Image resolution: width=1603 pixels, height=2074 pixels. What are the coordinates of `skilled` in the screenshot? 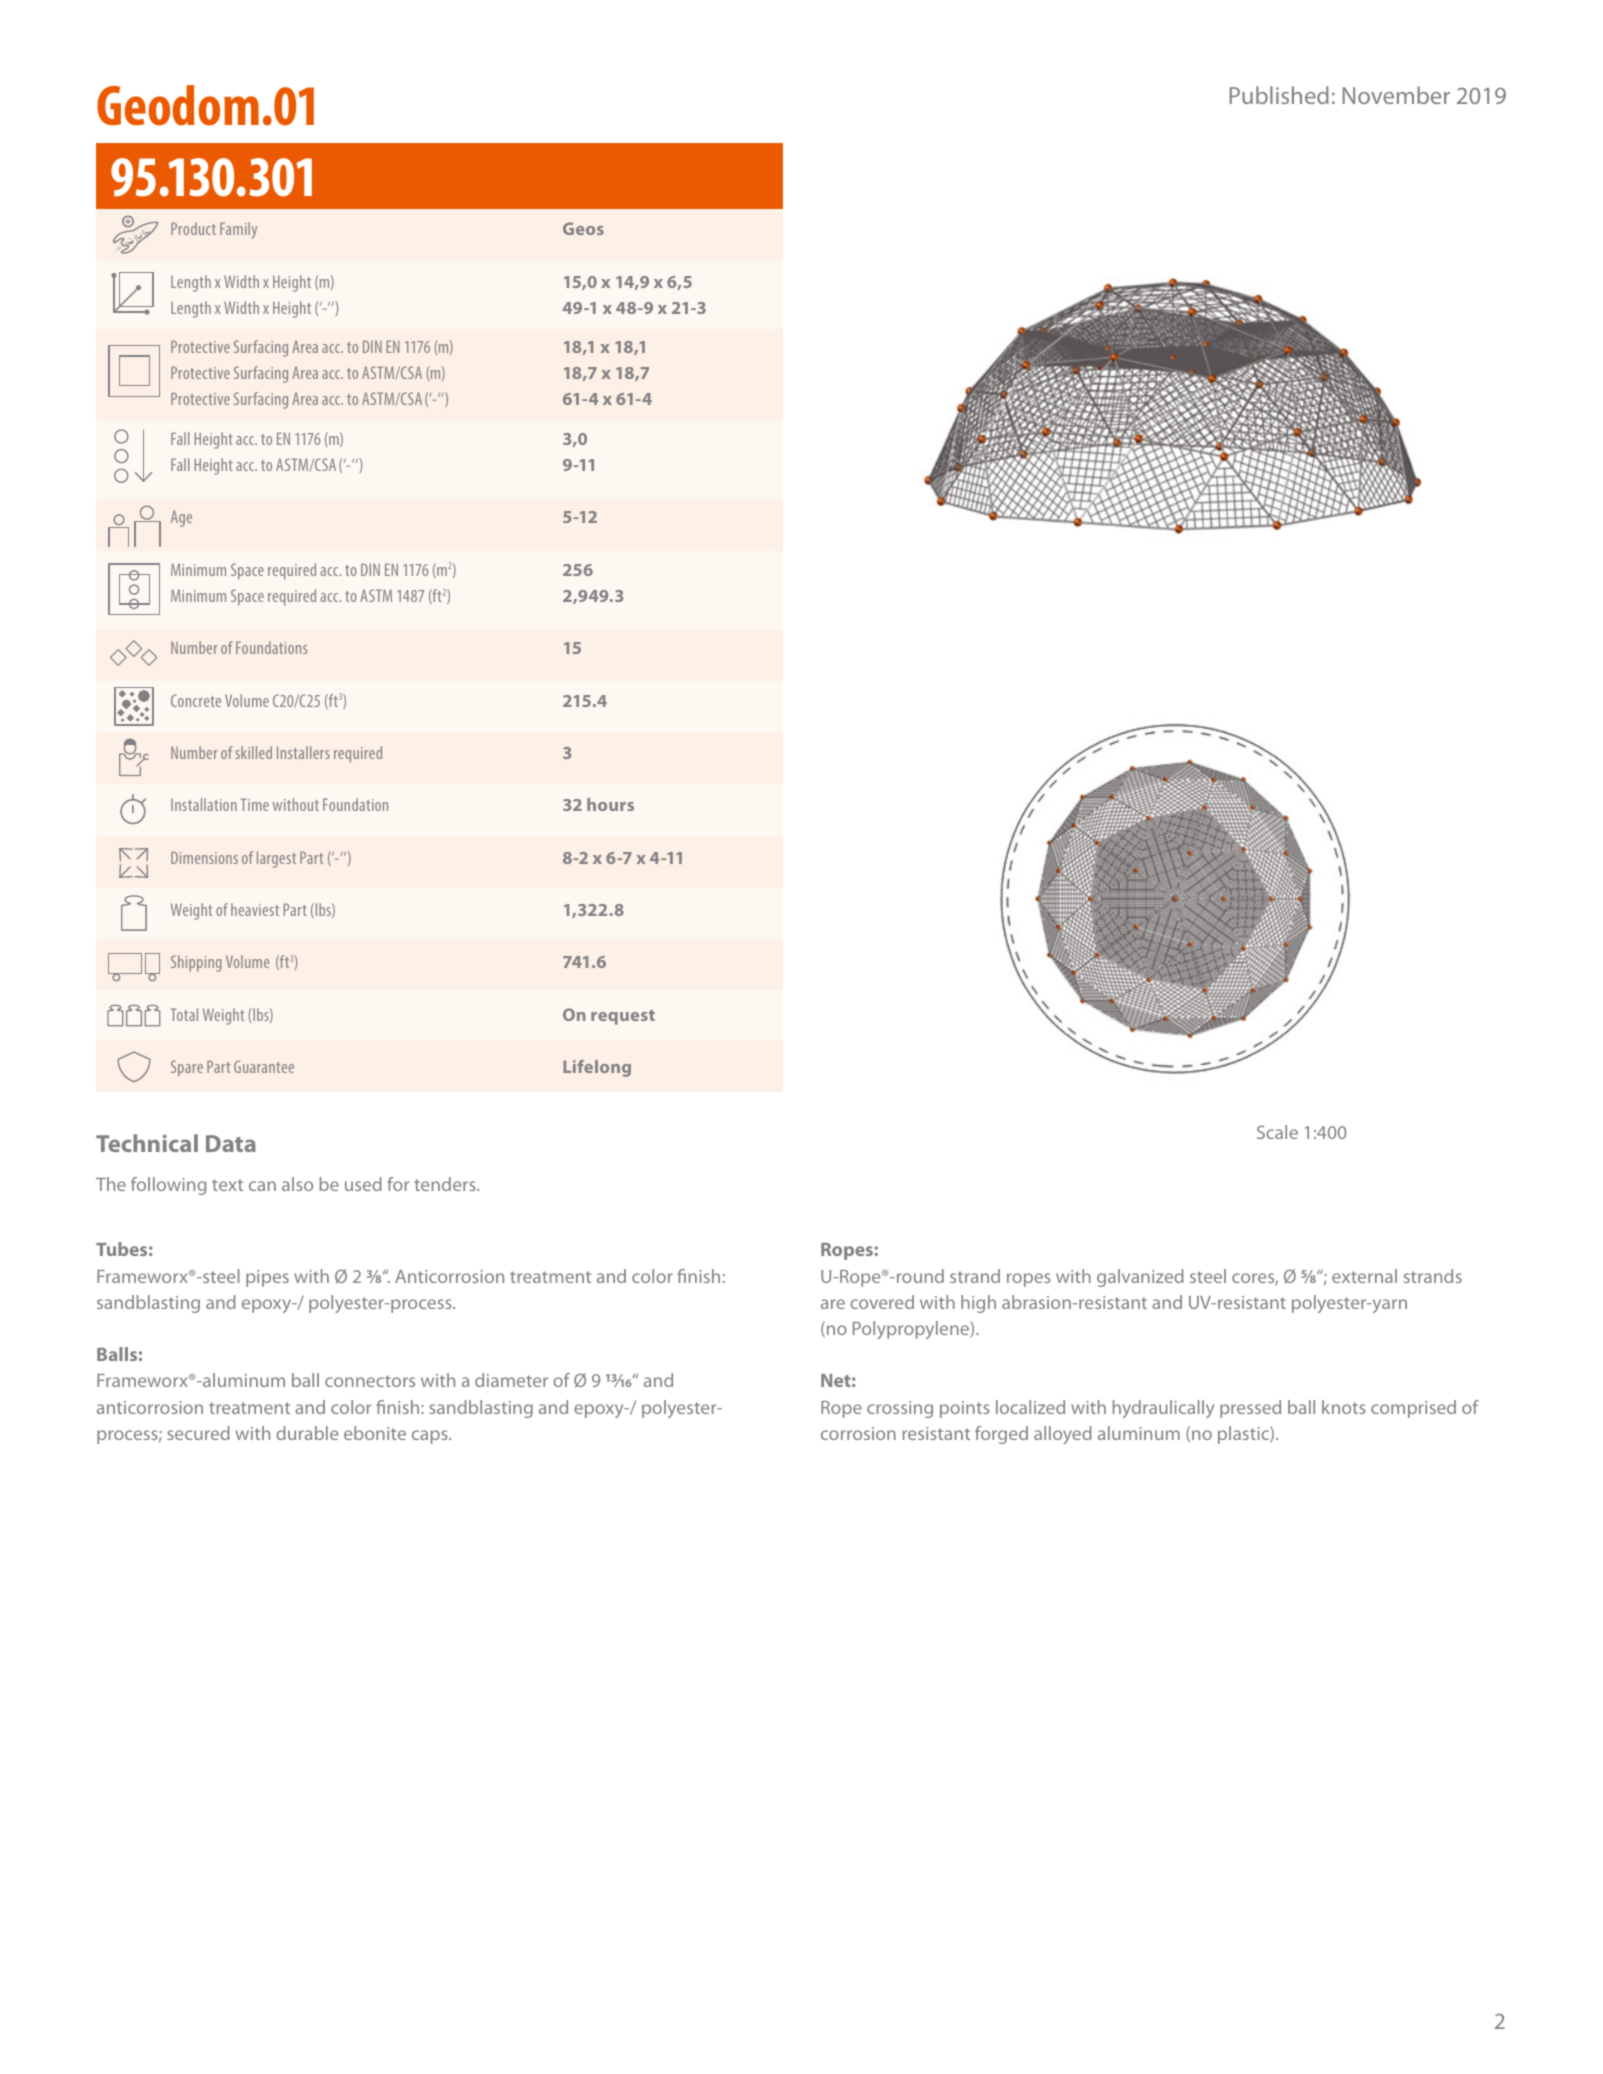 It's located at (254, 752).
